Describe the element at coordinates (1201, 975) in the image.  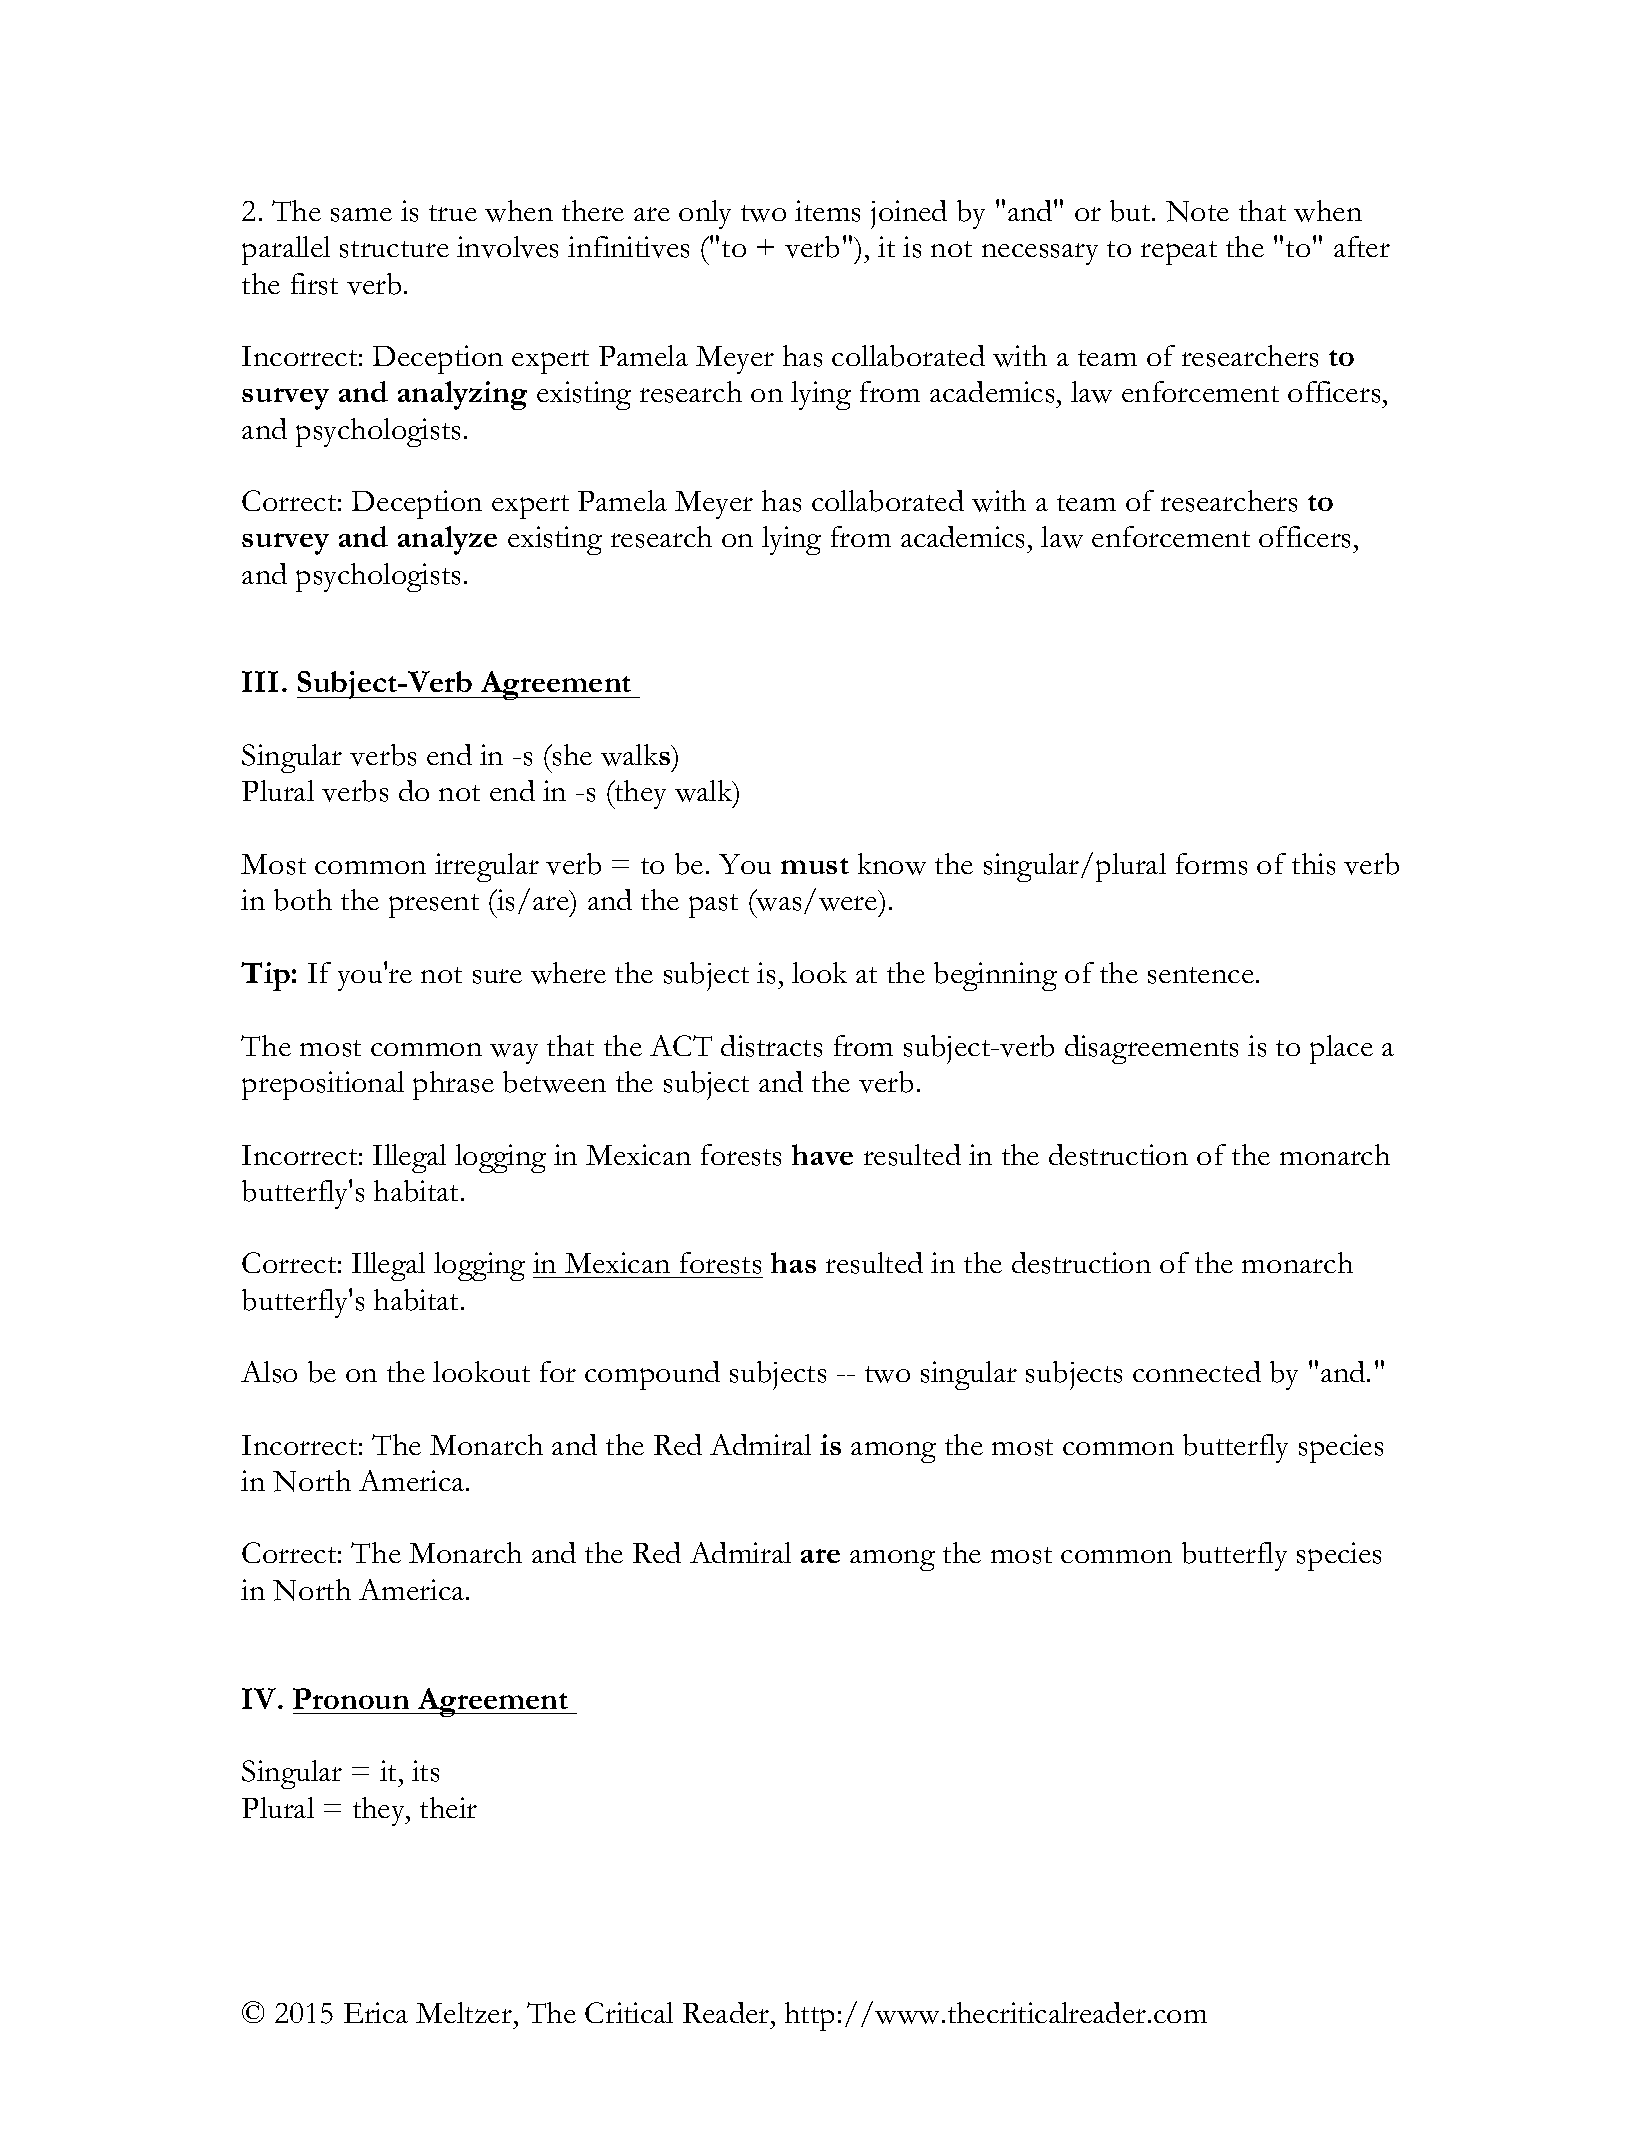
I see `sentence` at that location.
